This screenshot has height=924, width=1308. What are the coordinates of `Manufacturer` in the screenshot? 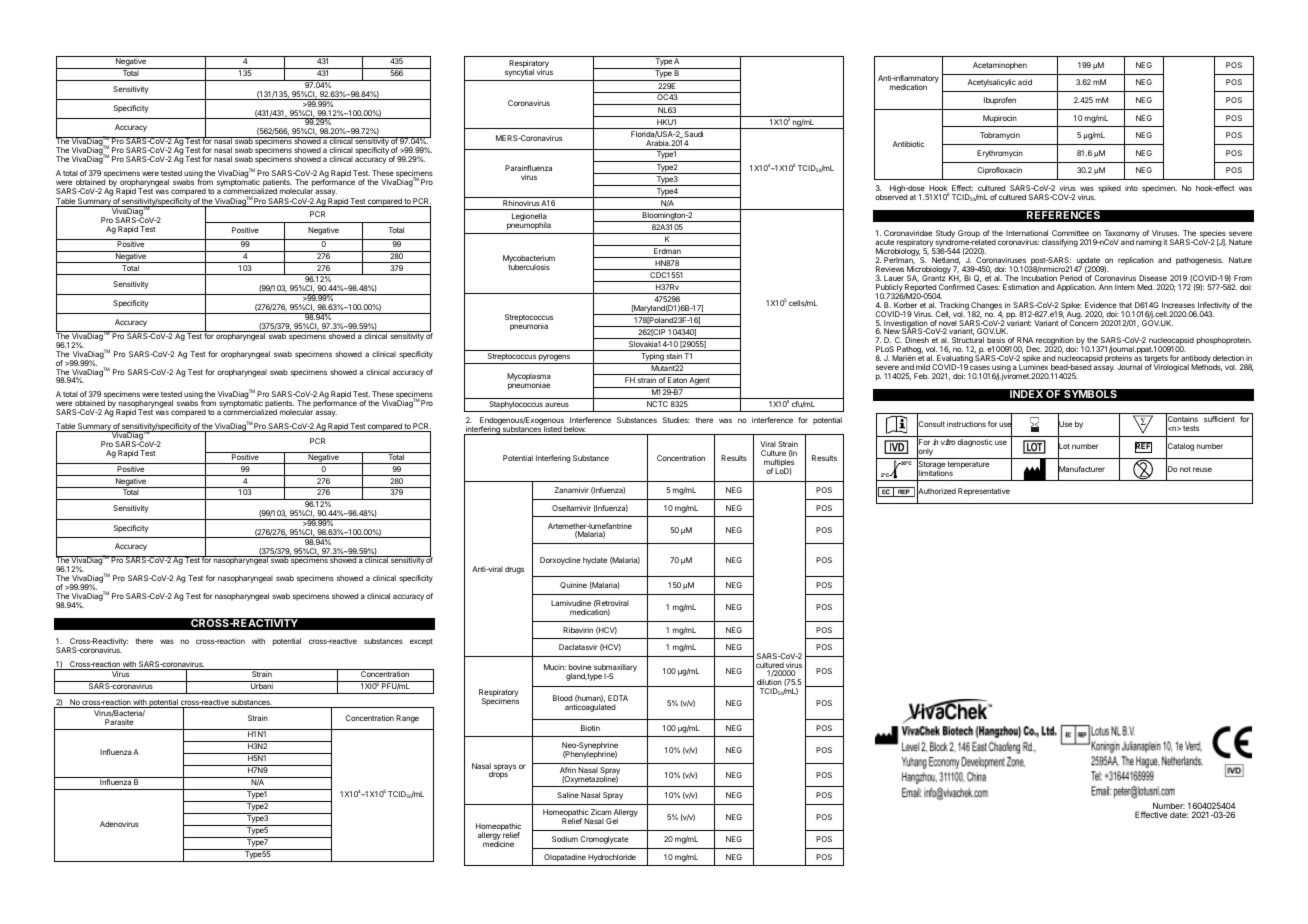 It's located at (1081, 469).
